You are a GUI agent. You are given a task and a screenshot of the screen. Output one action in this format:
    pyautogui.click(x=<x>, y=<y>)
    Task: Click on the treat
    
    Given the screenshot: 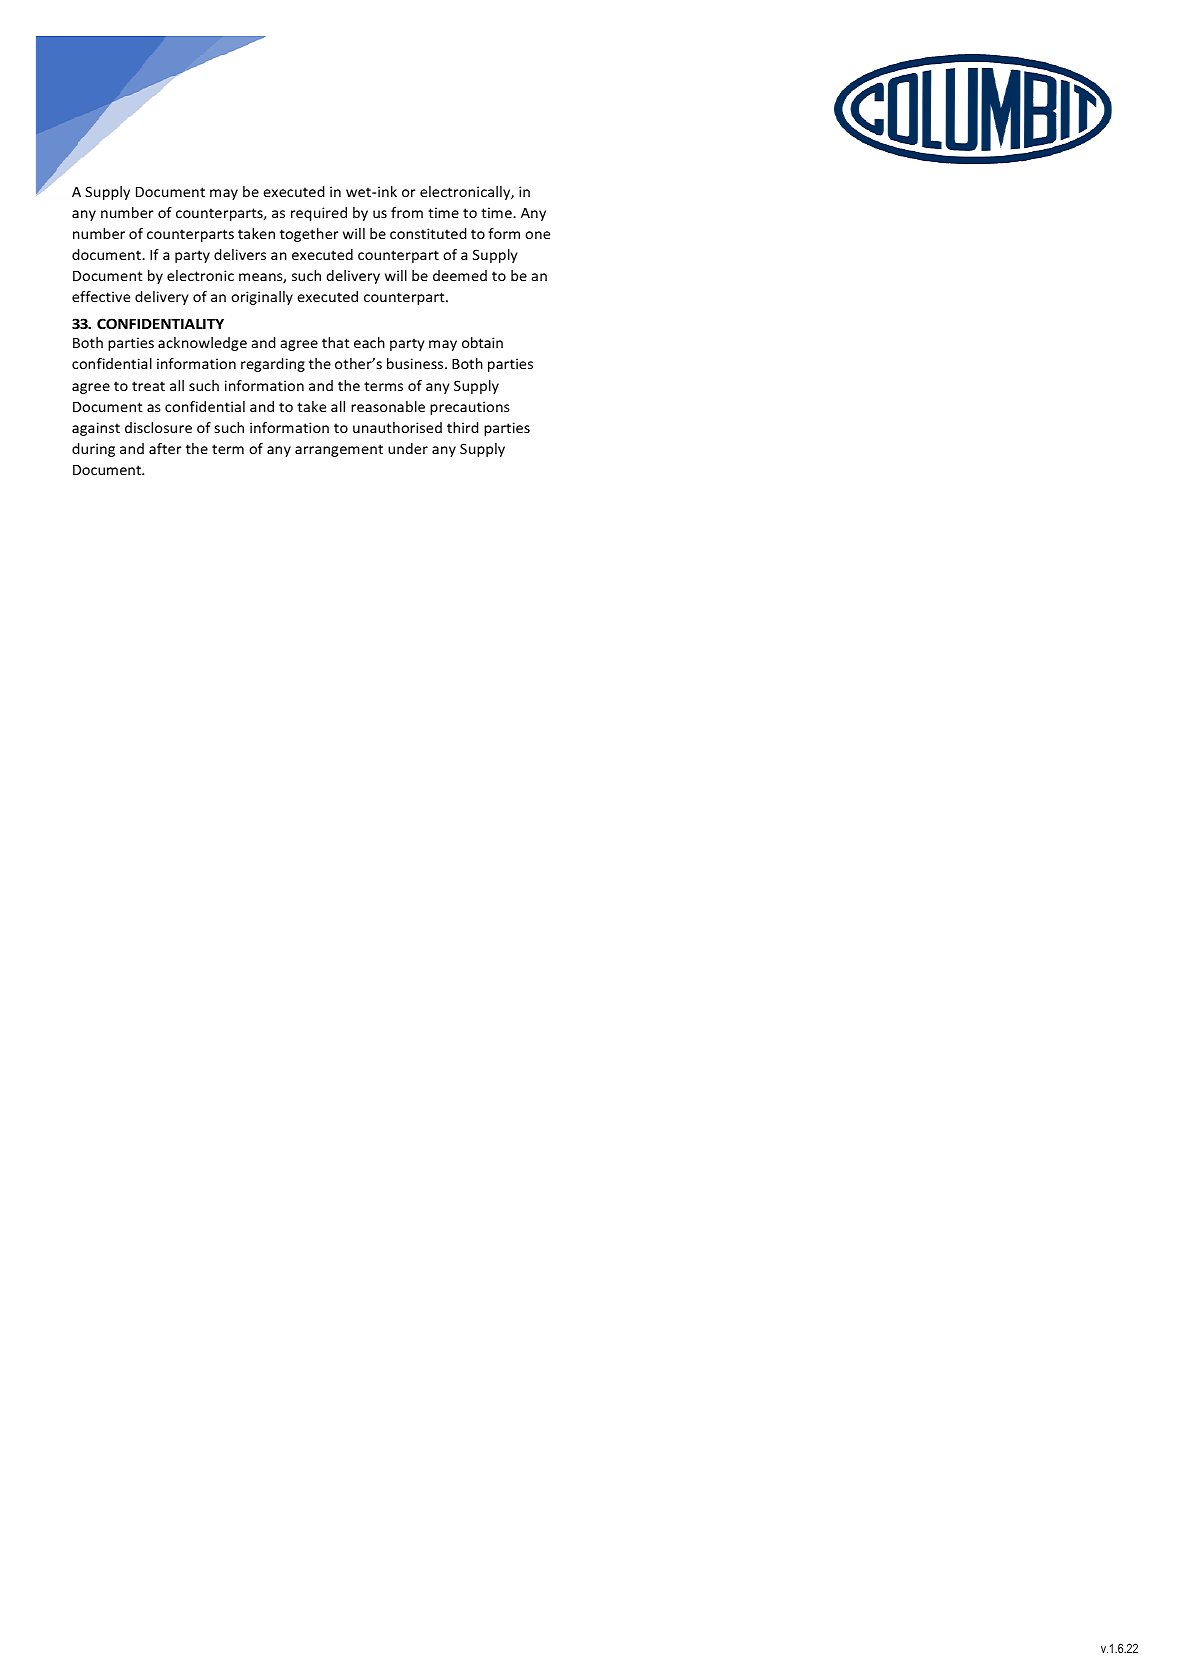 What is the action you would take?
    pyautogui.click(x=148, y=386)
